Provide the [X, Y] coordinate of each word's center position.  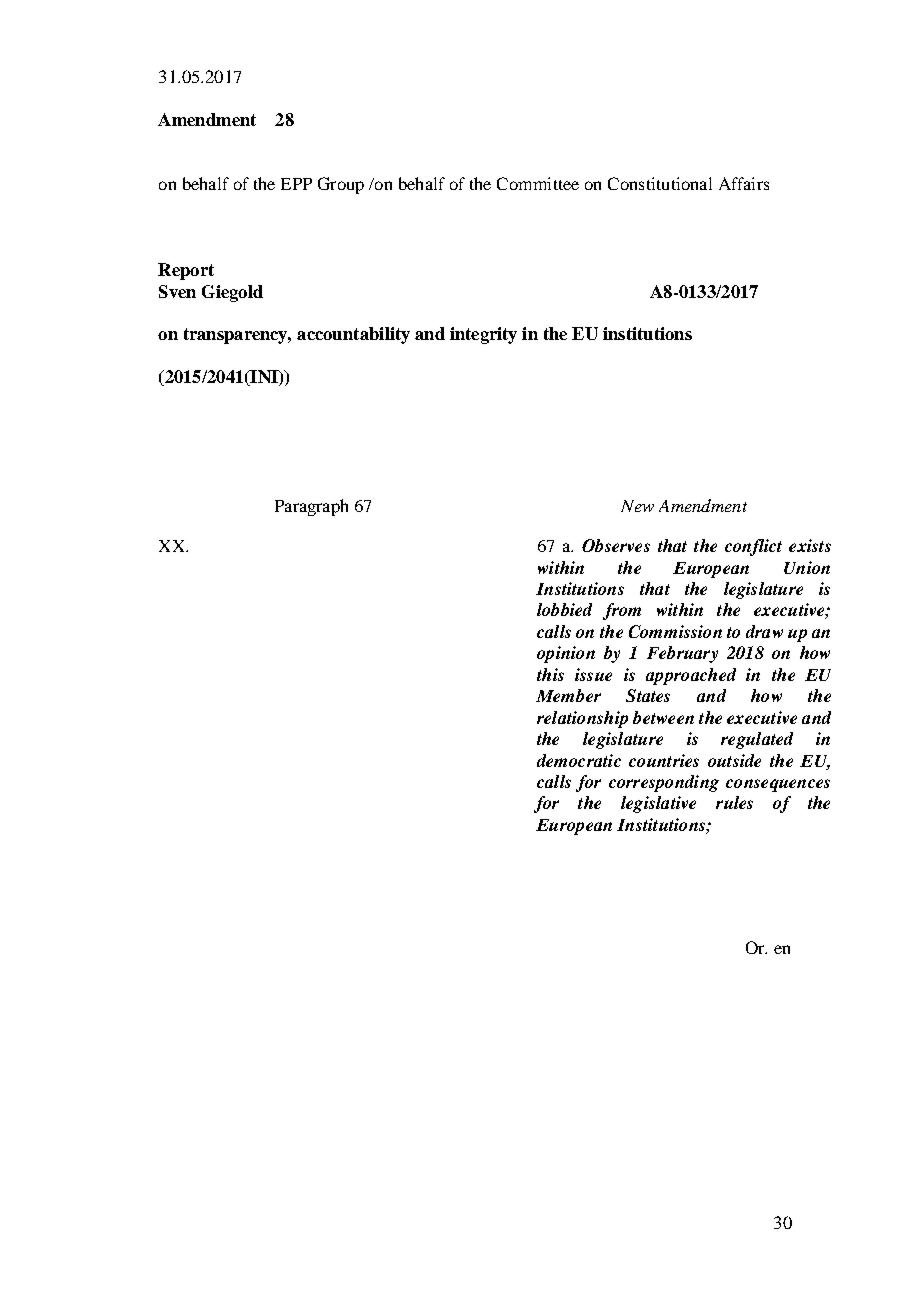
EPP [296, 184]
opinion [566, 654]
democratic [579, 760]
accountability [353, 335]
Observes [616, 545]
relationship [582, 719]
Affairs [744, 183]
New [637, 506]
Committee [538, 183]
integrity [483, 335]
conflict [753, 547]
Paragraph [311, 507]
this [550, 674]
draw [764, 631]
